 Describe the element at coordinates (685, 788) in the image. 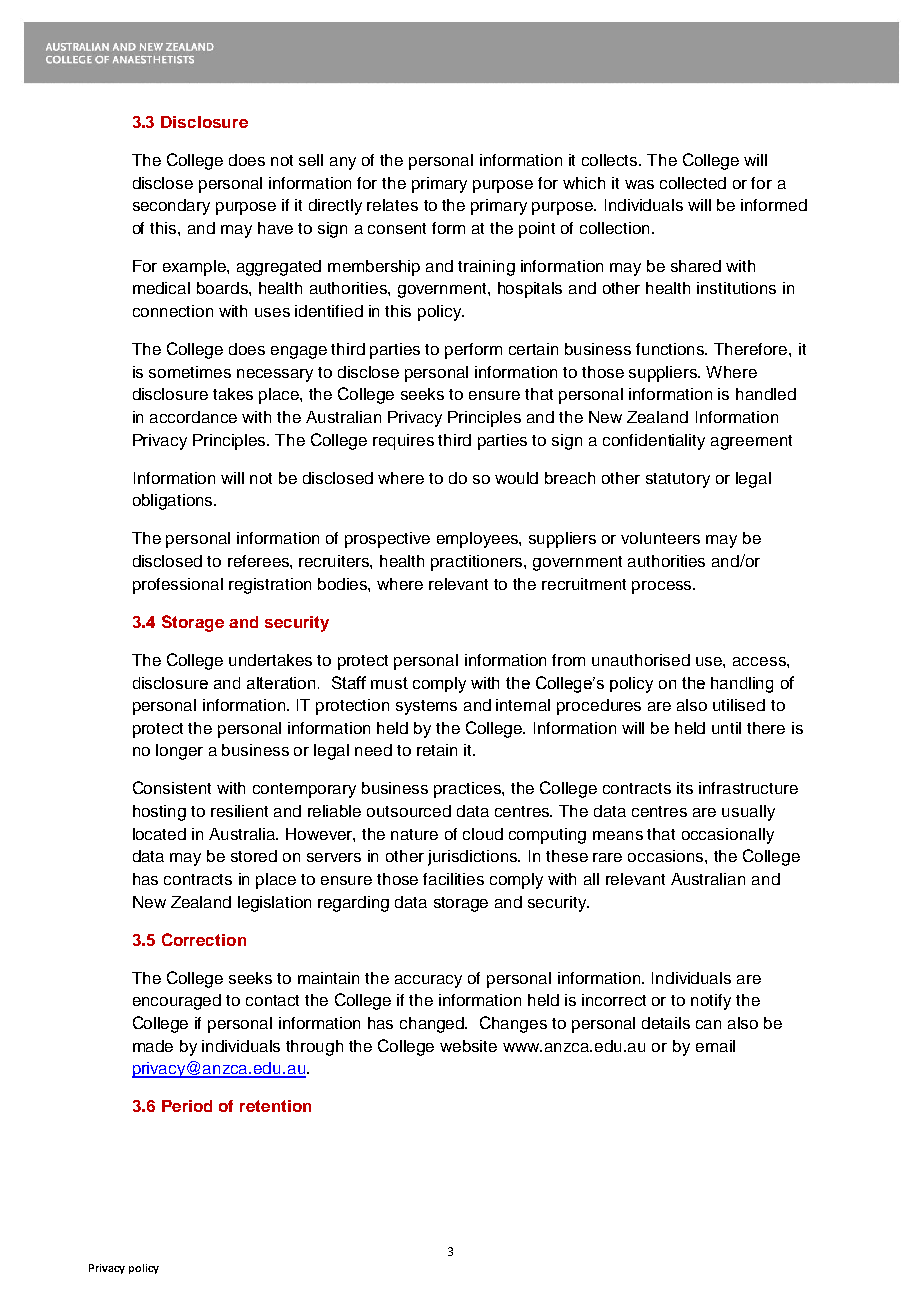

I see `its` at that location.
